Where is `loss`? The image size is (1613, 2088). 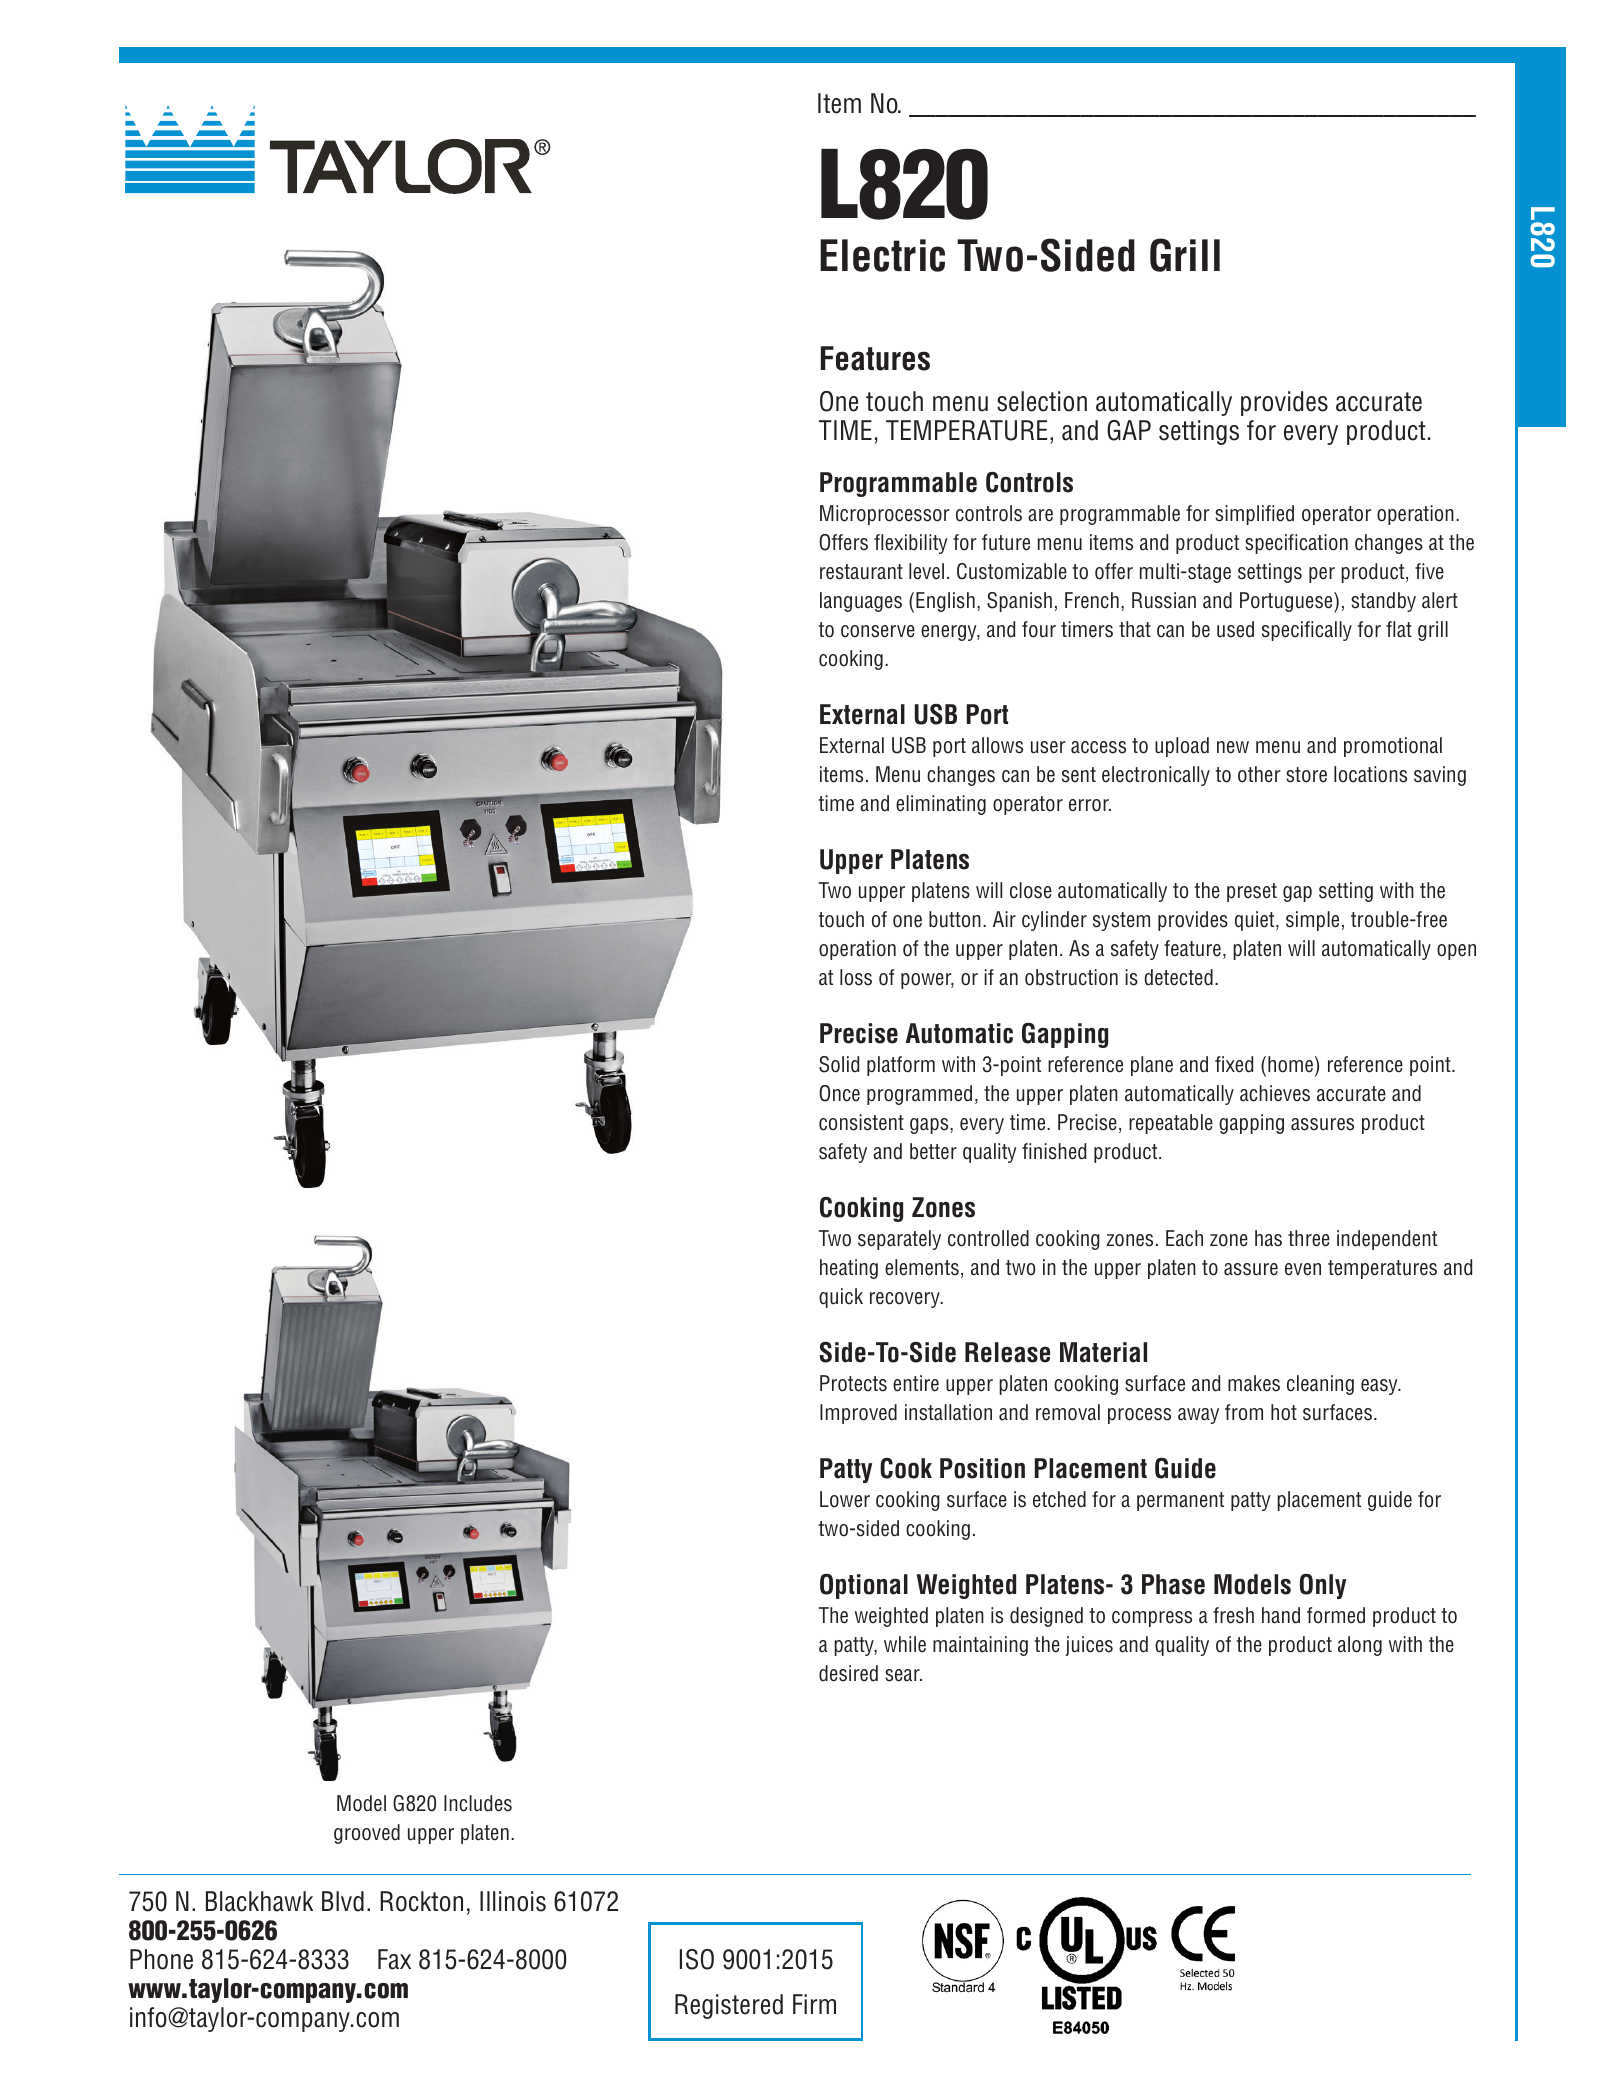 loss is located at coordinates (856, 977).
